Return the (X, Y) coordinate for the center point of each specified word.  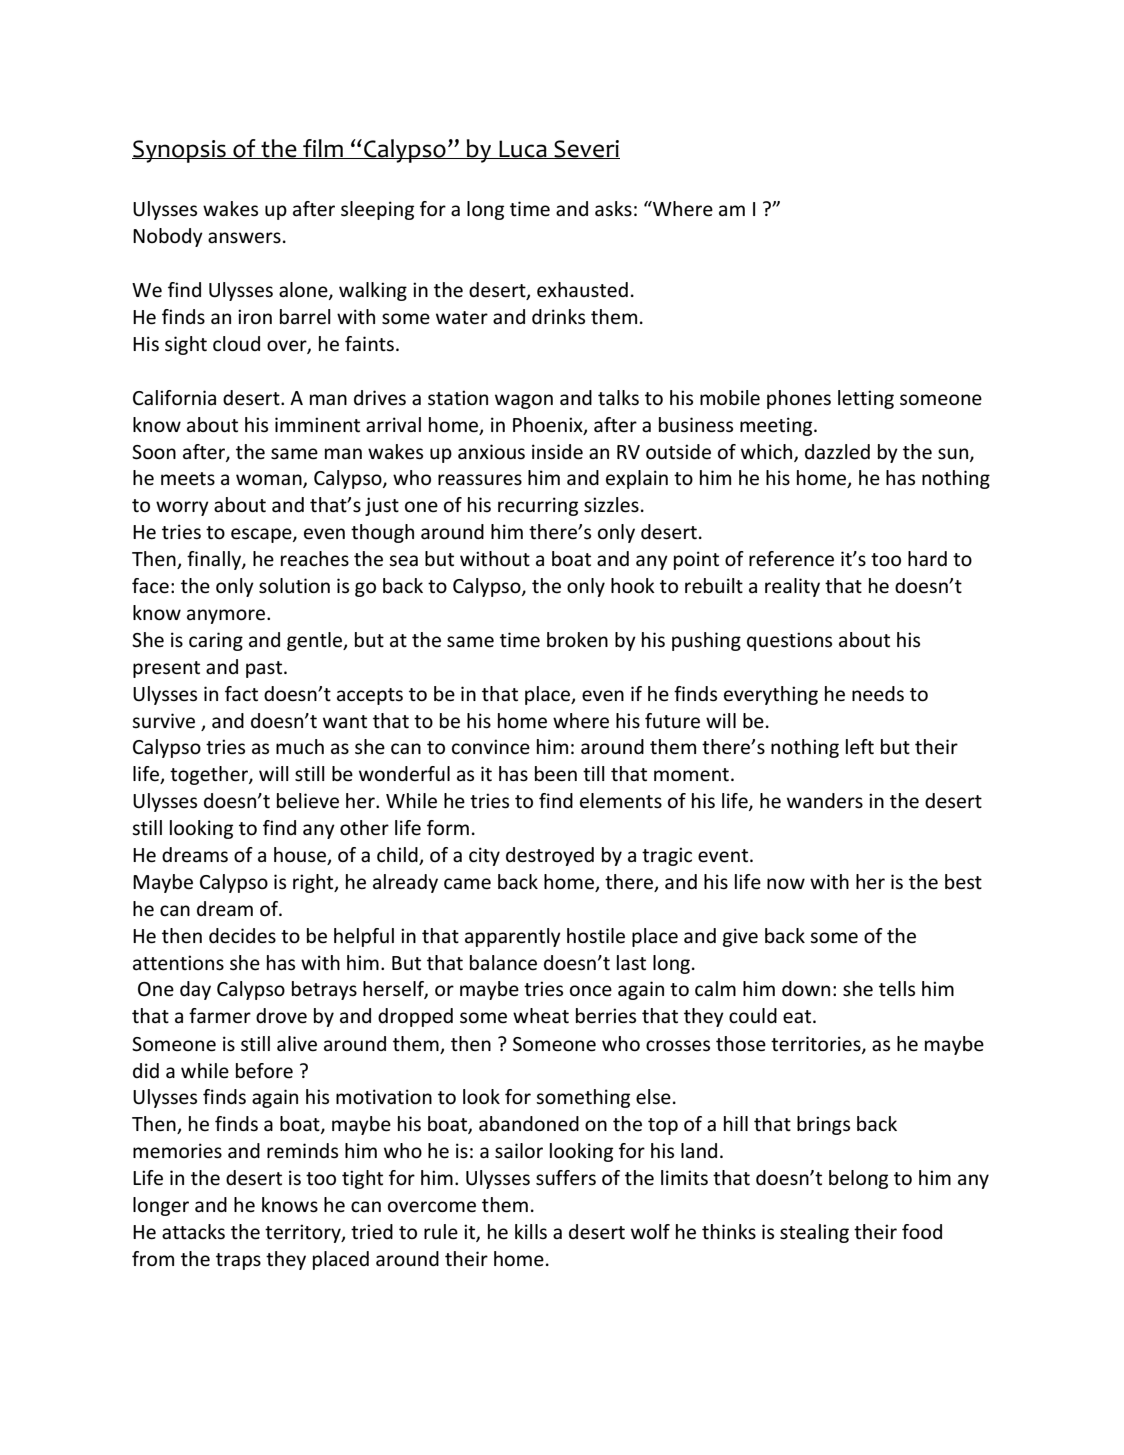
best (963, 882)
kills (531, 1231)
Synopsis (180, 151)
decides (242, 936)
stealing (814, 1233)
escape (262, 535)
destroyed (550, 856)
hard (927, 558)
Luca (523, 149)
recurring (538, 506)
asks (613, 209)
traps (238, 1261)
